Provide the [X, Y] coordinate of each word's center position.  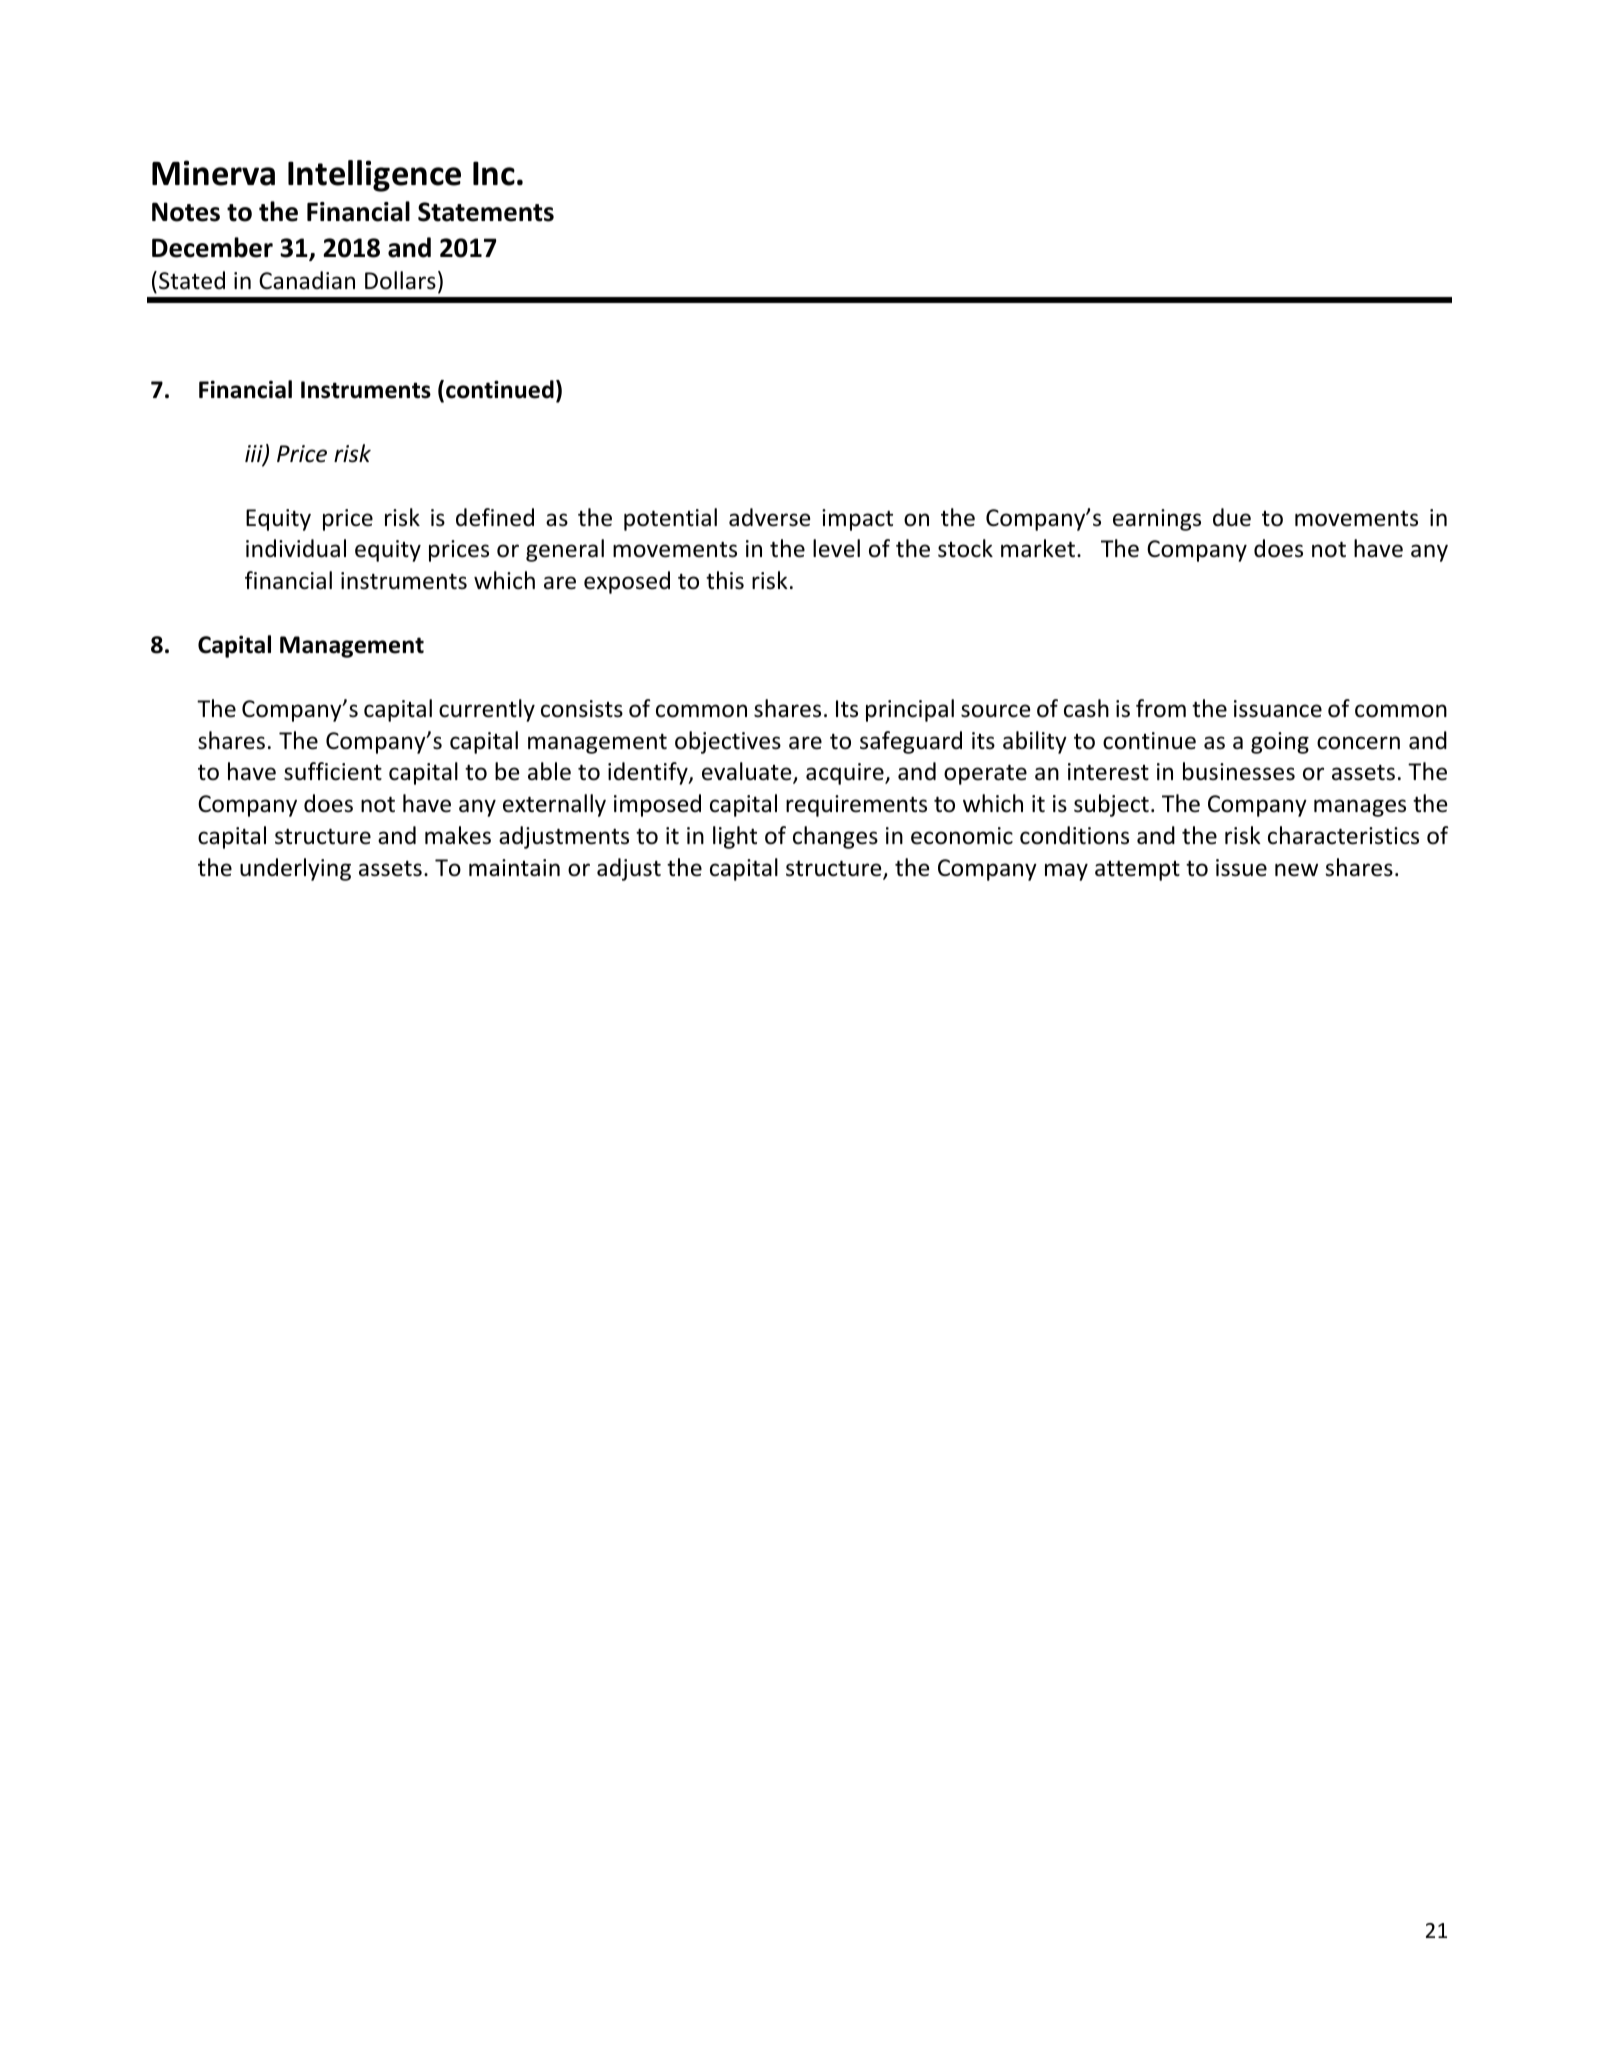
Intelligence [374, 176]
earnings [1157, 520]
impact [857, 520]
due [1232, 517]
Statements [486, 212]
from [1161, 708]
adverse [769, 517]
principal [910, 710]
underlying [295, 869]
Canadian [307, 280]
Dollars [400, 280]
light [735, 837]
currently [487, 710]
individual [296, 548]
